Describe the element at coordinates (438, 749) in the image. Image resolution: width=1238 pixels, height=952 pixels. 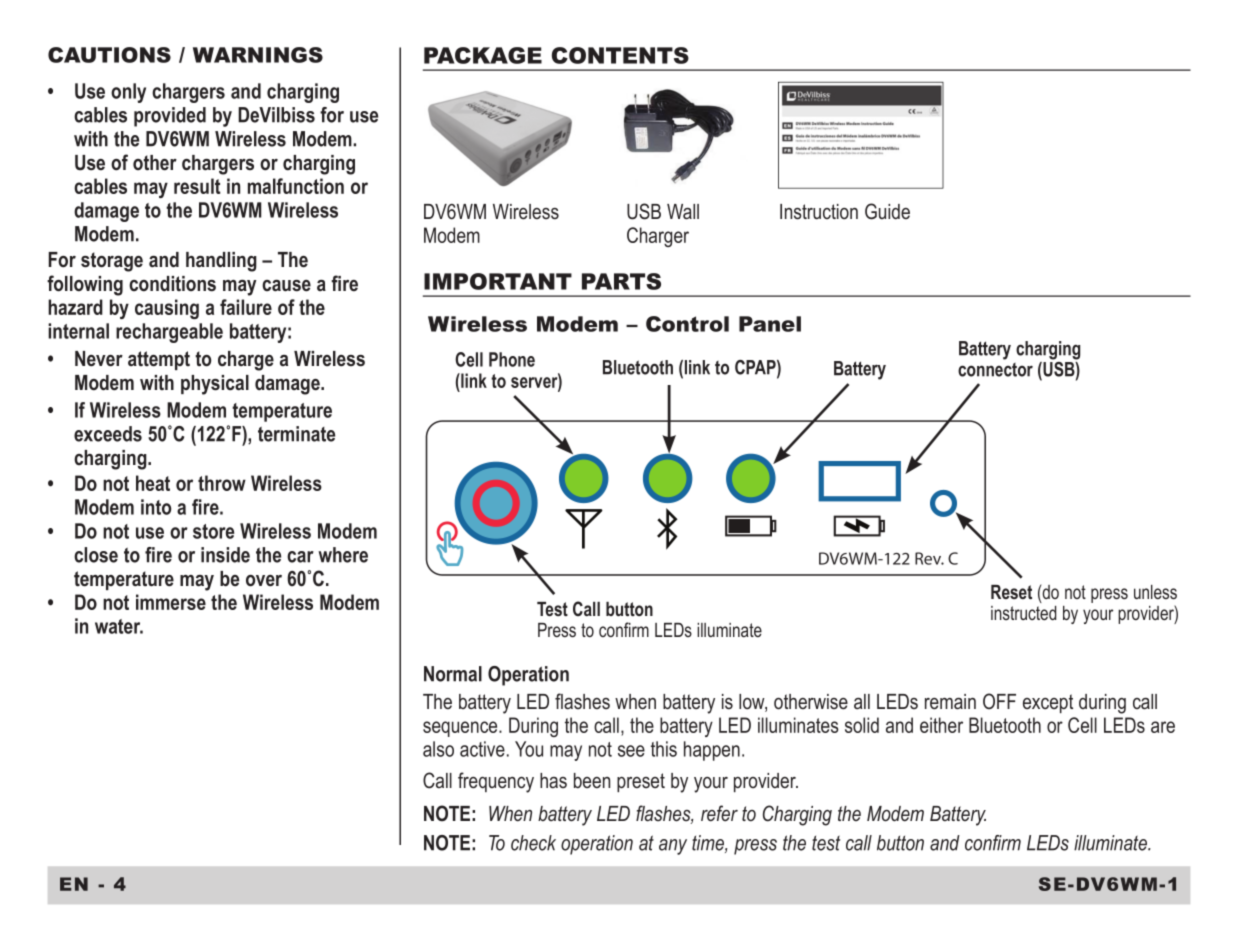
I see `also` at that location.
